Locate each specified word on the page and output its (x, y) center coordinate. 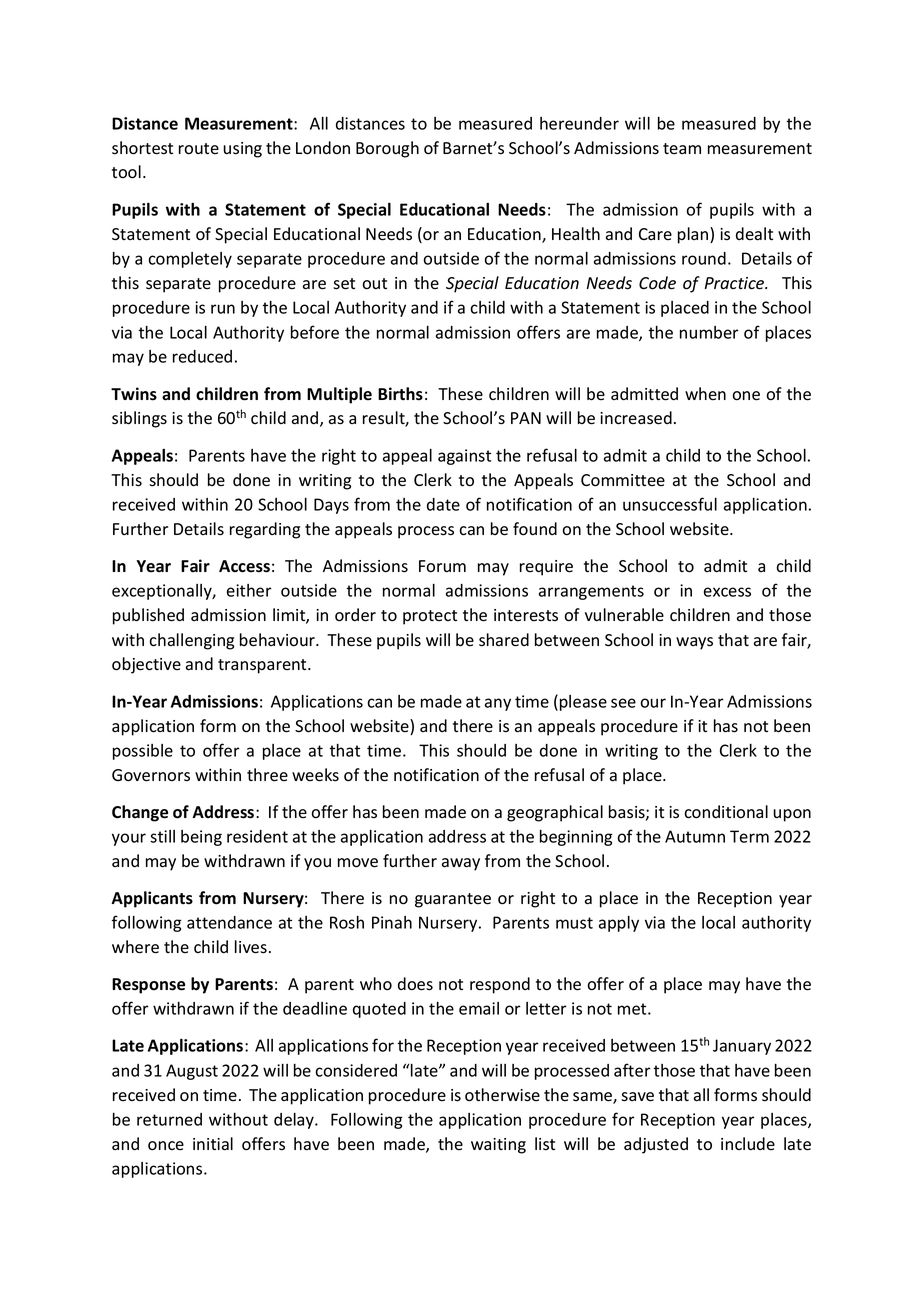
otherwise (502, 1095)
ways (694, 643)
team (682, 148)
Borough (387, 149)
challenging (191, 641)
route (199, 149)
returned (169, 1119)
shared (504, 640)
